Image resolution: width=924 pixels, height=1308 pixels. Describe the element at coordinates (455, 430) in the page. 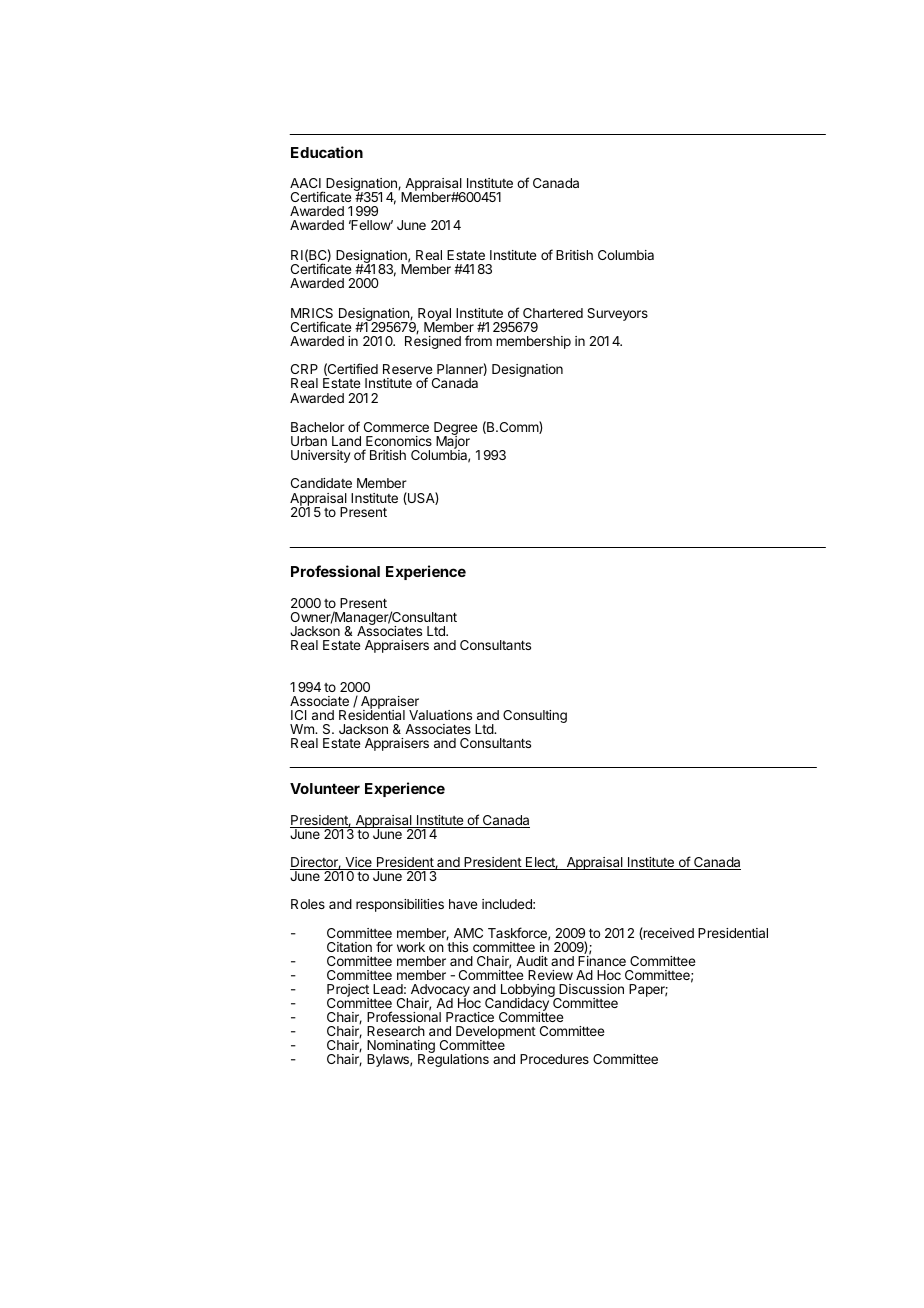

I see `Degree` at that location.
